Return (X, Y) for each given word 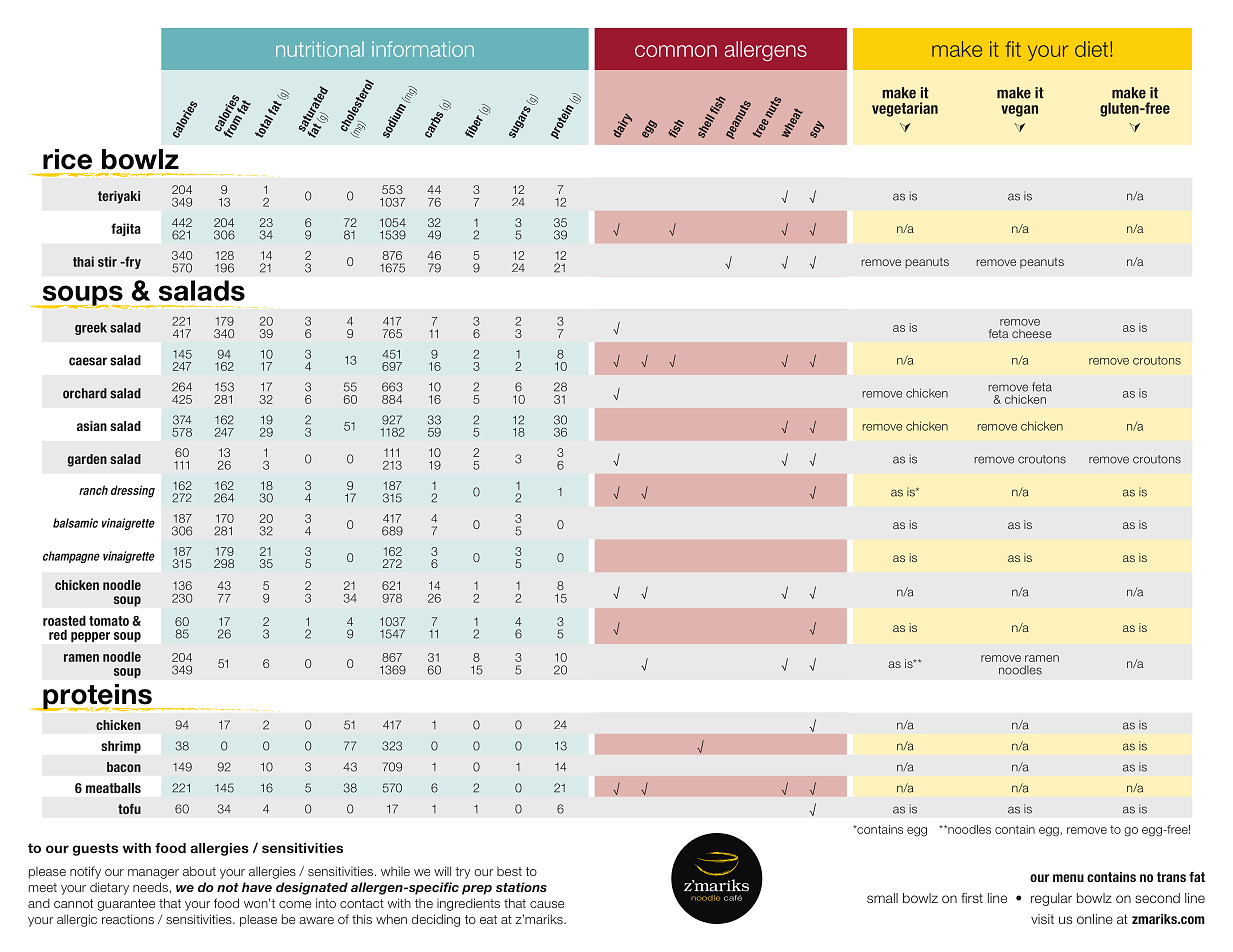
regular (1051, 899)
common (676, 51)
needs (150, 887)
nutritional (320, 49)
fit (1013, 49)
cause (547, 904)
